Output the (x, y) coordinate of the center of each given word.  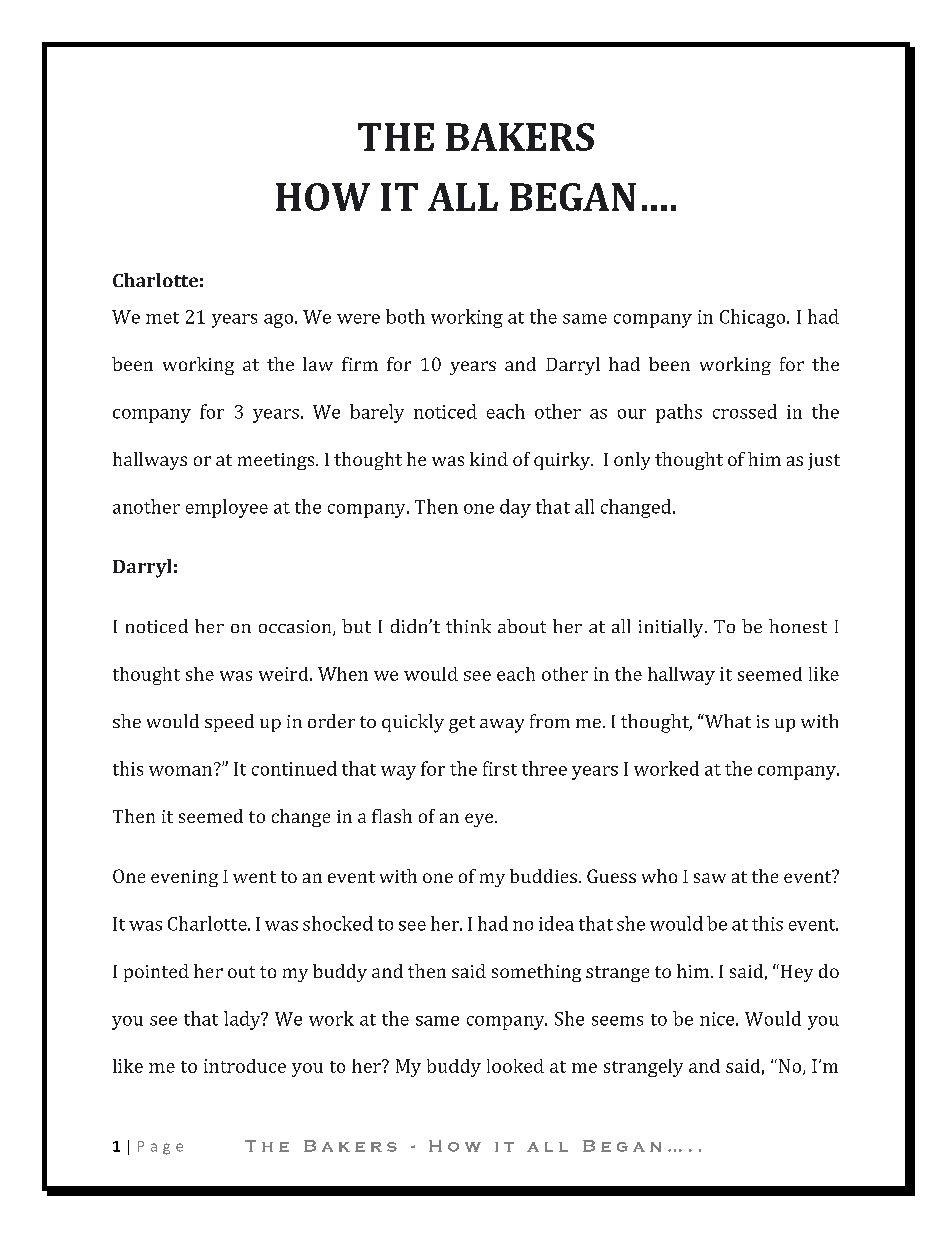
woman (180, 771)
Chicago (754, 318)
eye (480, 820)
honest (798, 626)
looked (515, 1066)
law (318, 364)
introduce (245, 1066)
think (468, 626)
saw (710, 878)
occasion (296, 628)
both (405, 316)
